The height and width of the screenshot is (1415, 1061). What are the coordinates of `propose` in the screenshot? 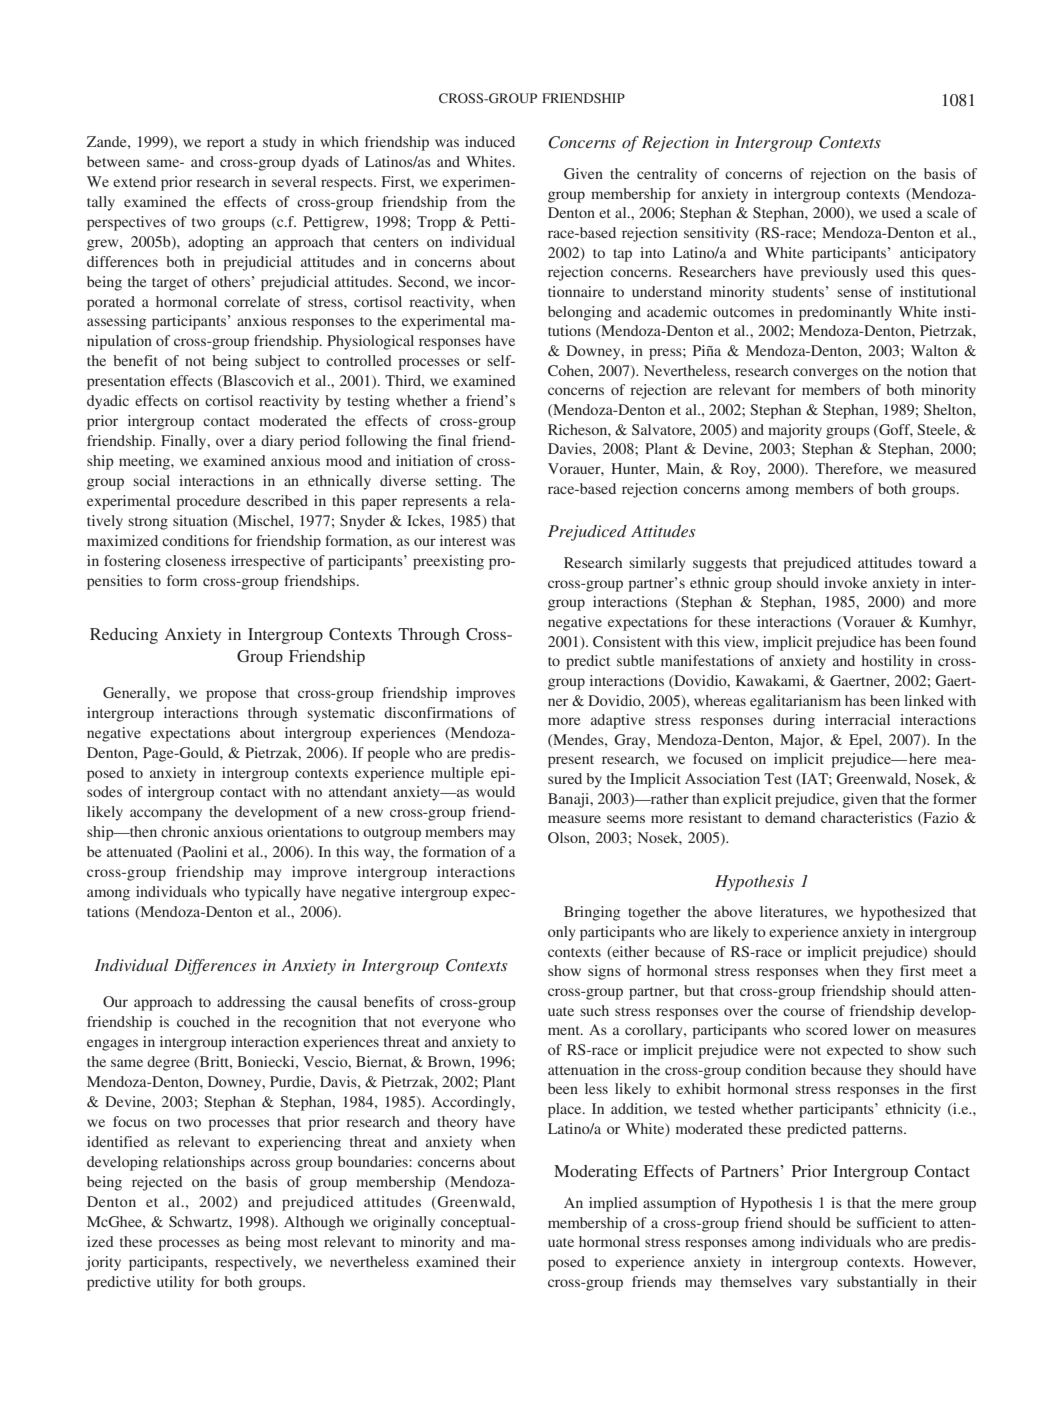 It's located at (231, 696).
